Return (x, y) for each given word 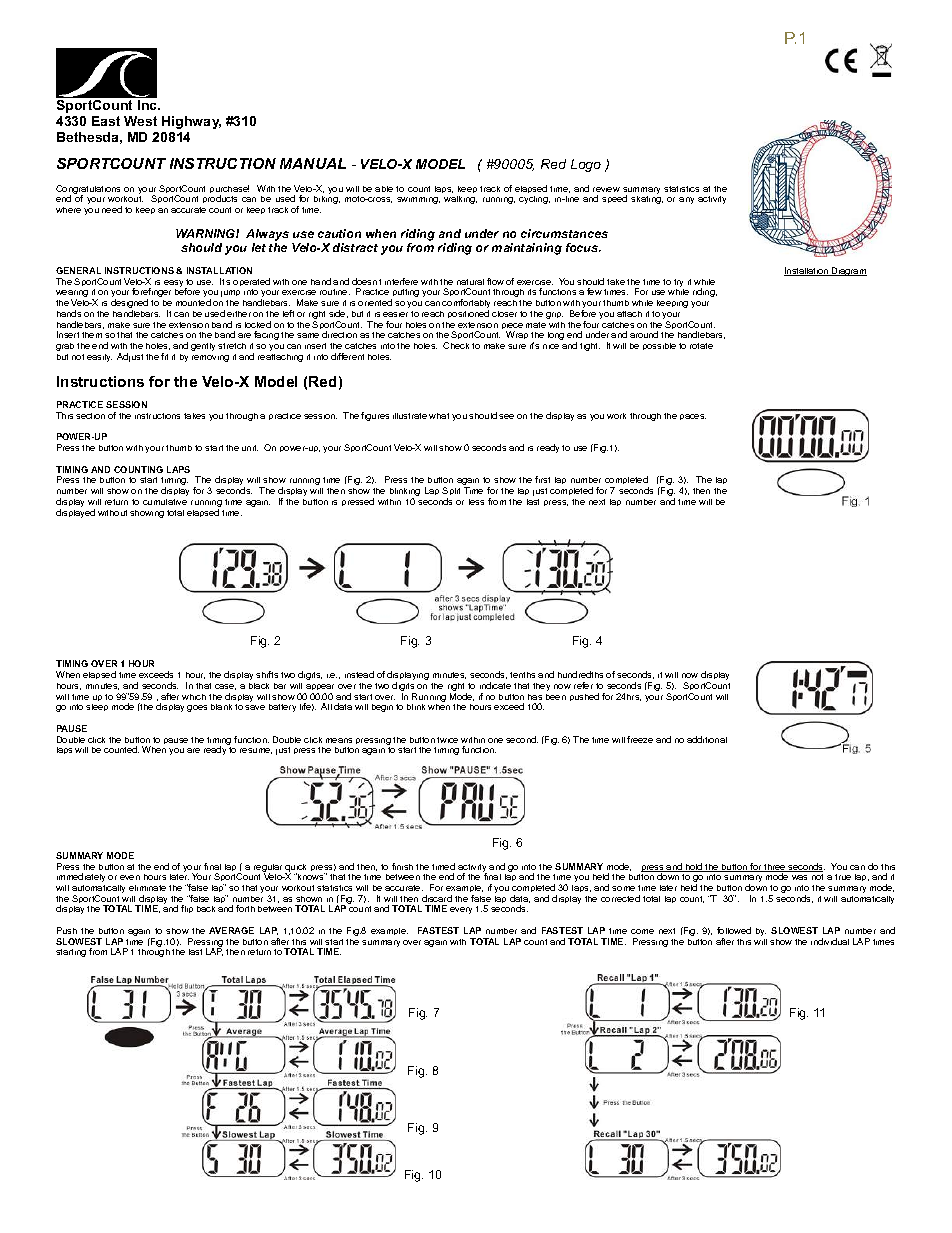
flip (187, 909)
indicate (495, 685)
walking (460, 200)
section (90, 416)
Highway (191, 122)
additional (707, 739)
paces (693, 417)
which (194, 697)
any (686, 200)
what (439, 416)
